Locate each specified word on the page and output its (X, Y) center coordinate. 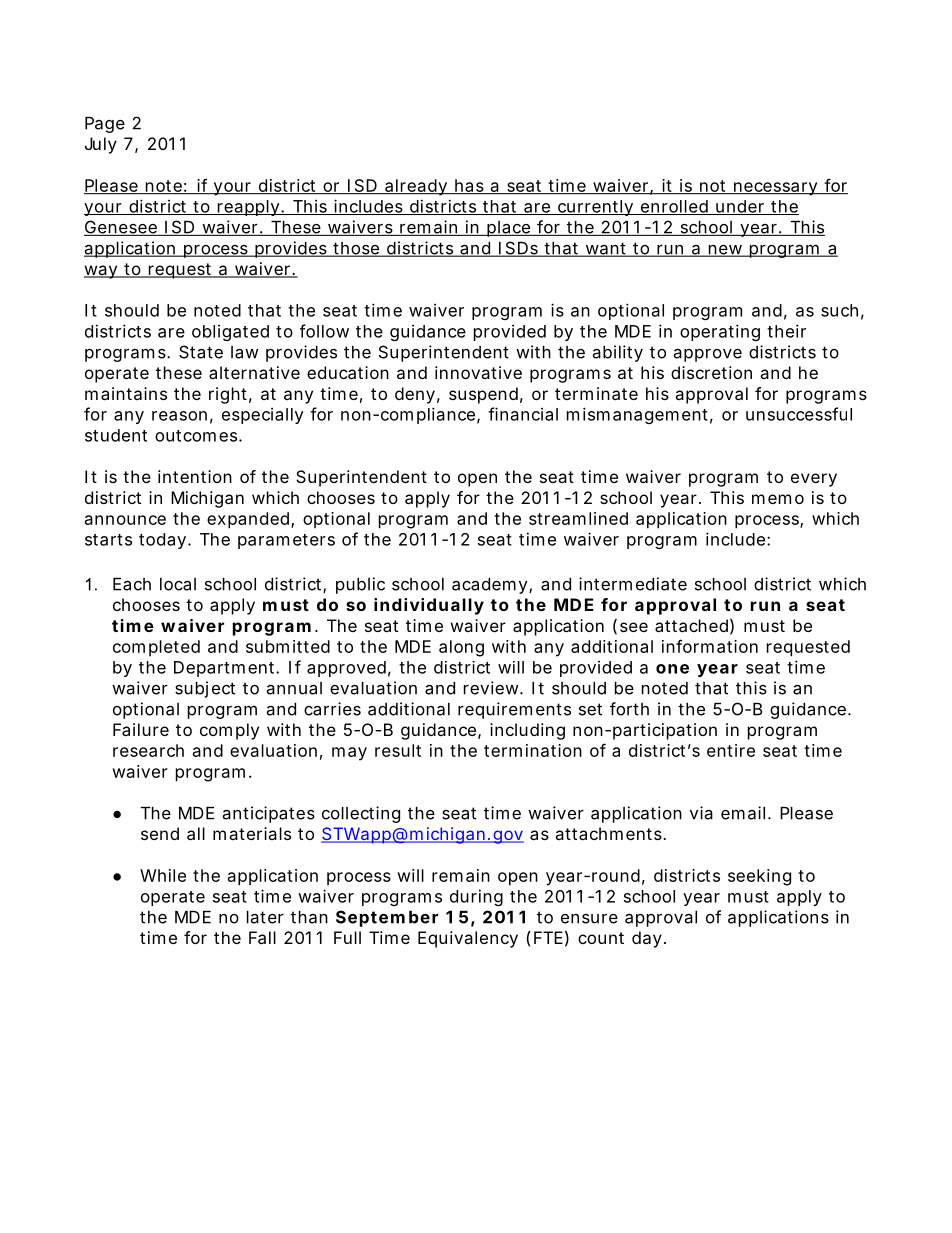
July (101, 145)
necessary (775, 189)
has (469, 186)
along (461, 648)
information (710, 646)
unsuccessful (799, 414)
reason (179, 416)
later (265, 917)
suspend (483, 395)
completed (156, 648)
